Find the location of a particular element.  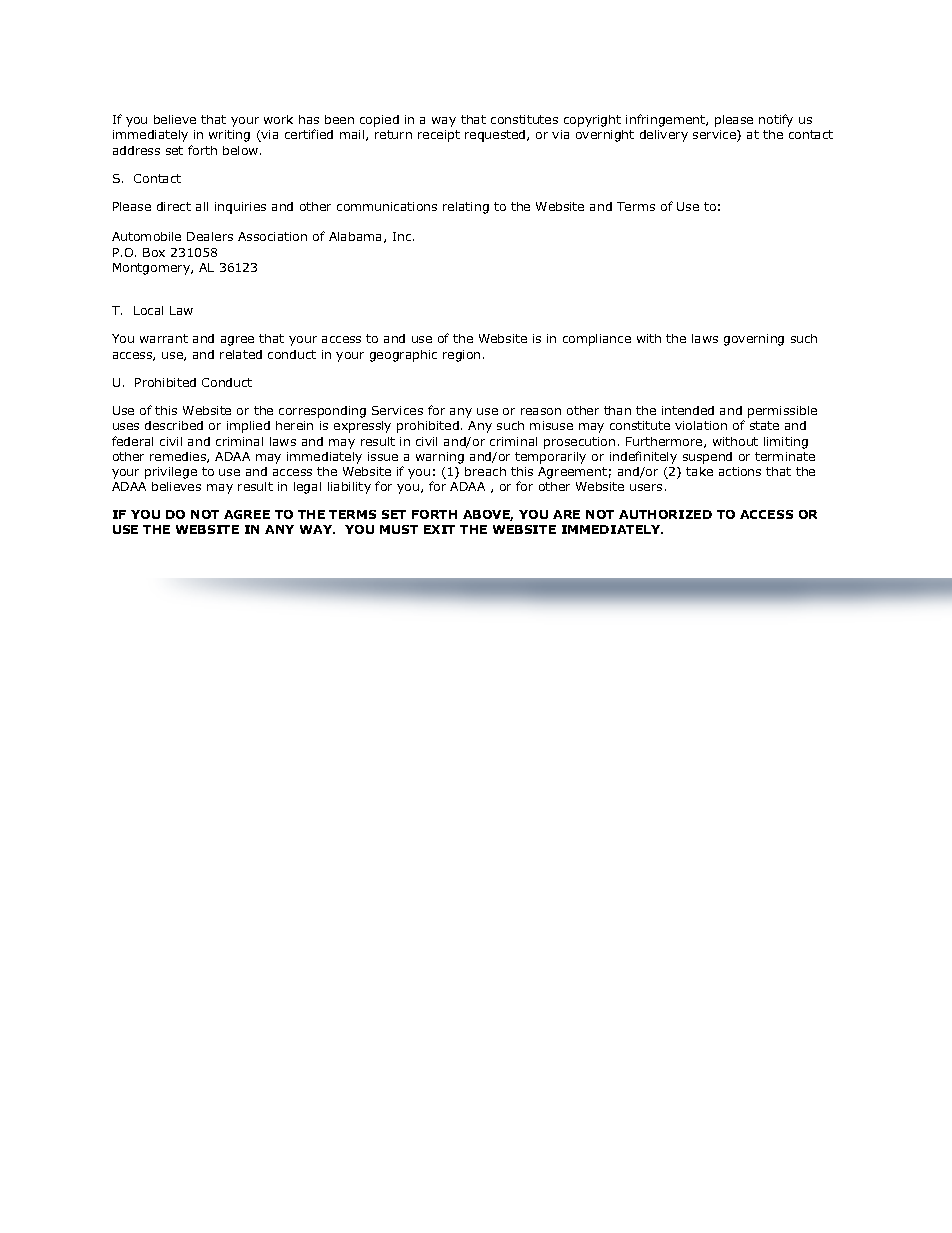

violation is located at coordinates (701, 425).
